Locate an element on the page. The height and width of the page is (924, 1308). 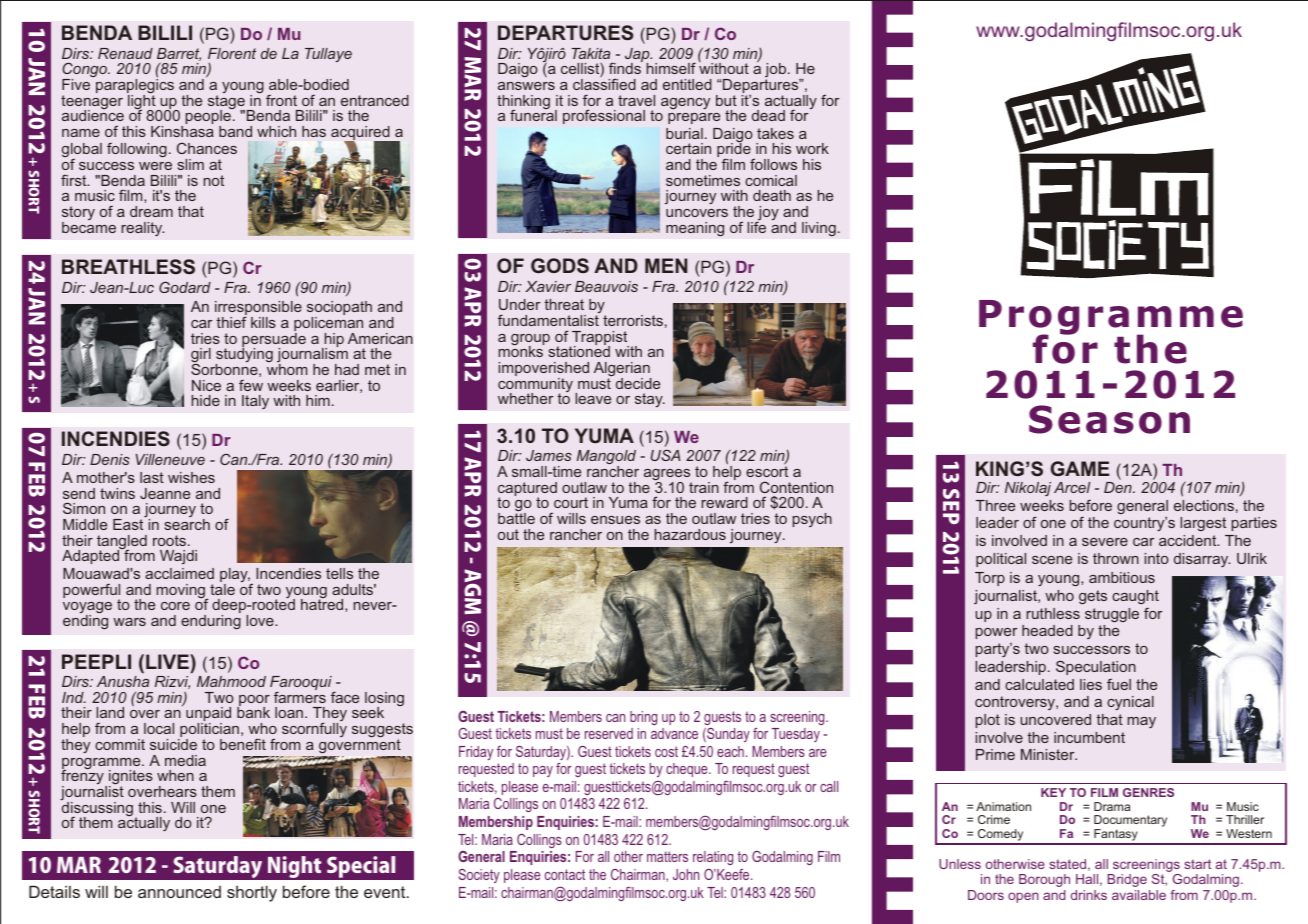
Barret is located at coordinates (179, 54).
